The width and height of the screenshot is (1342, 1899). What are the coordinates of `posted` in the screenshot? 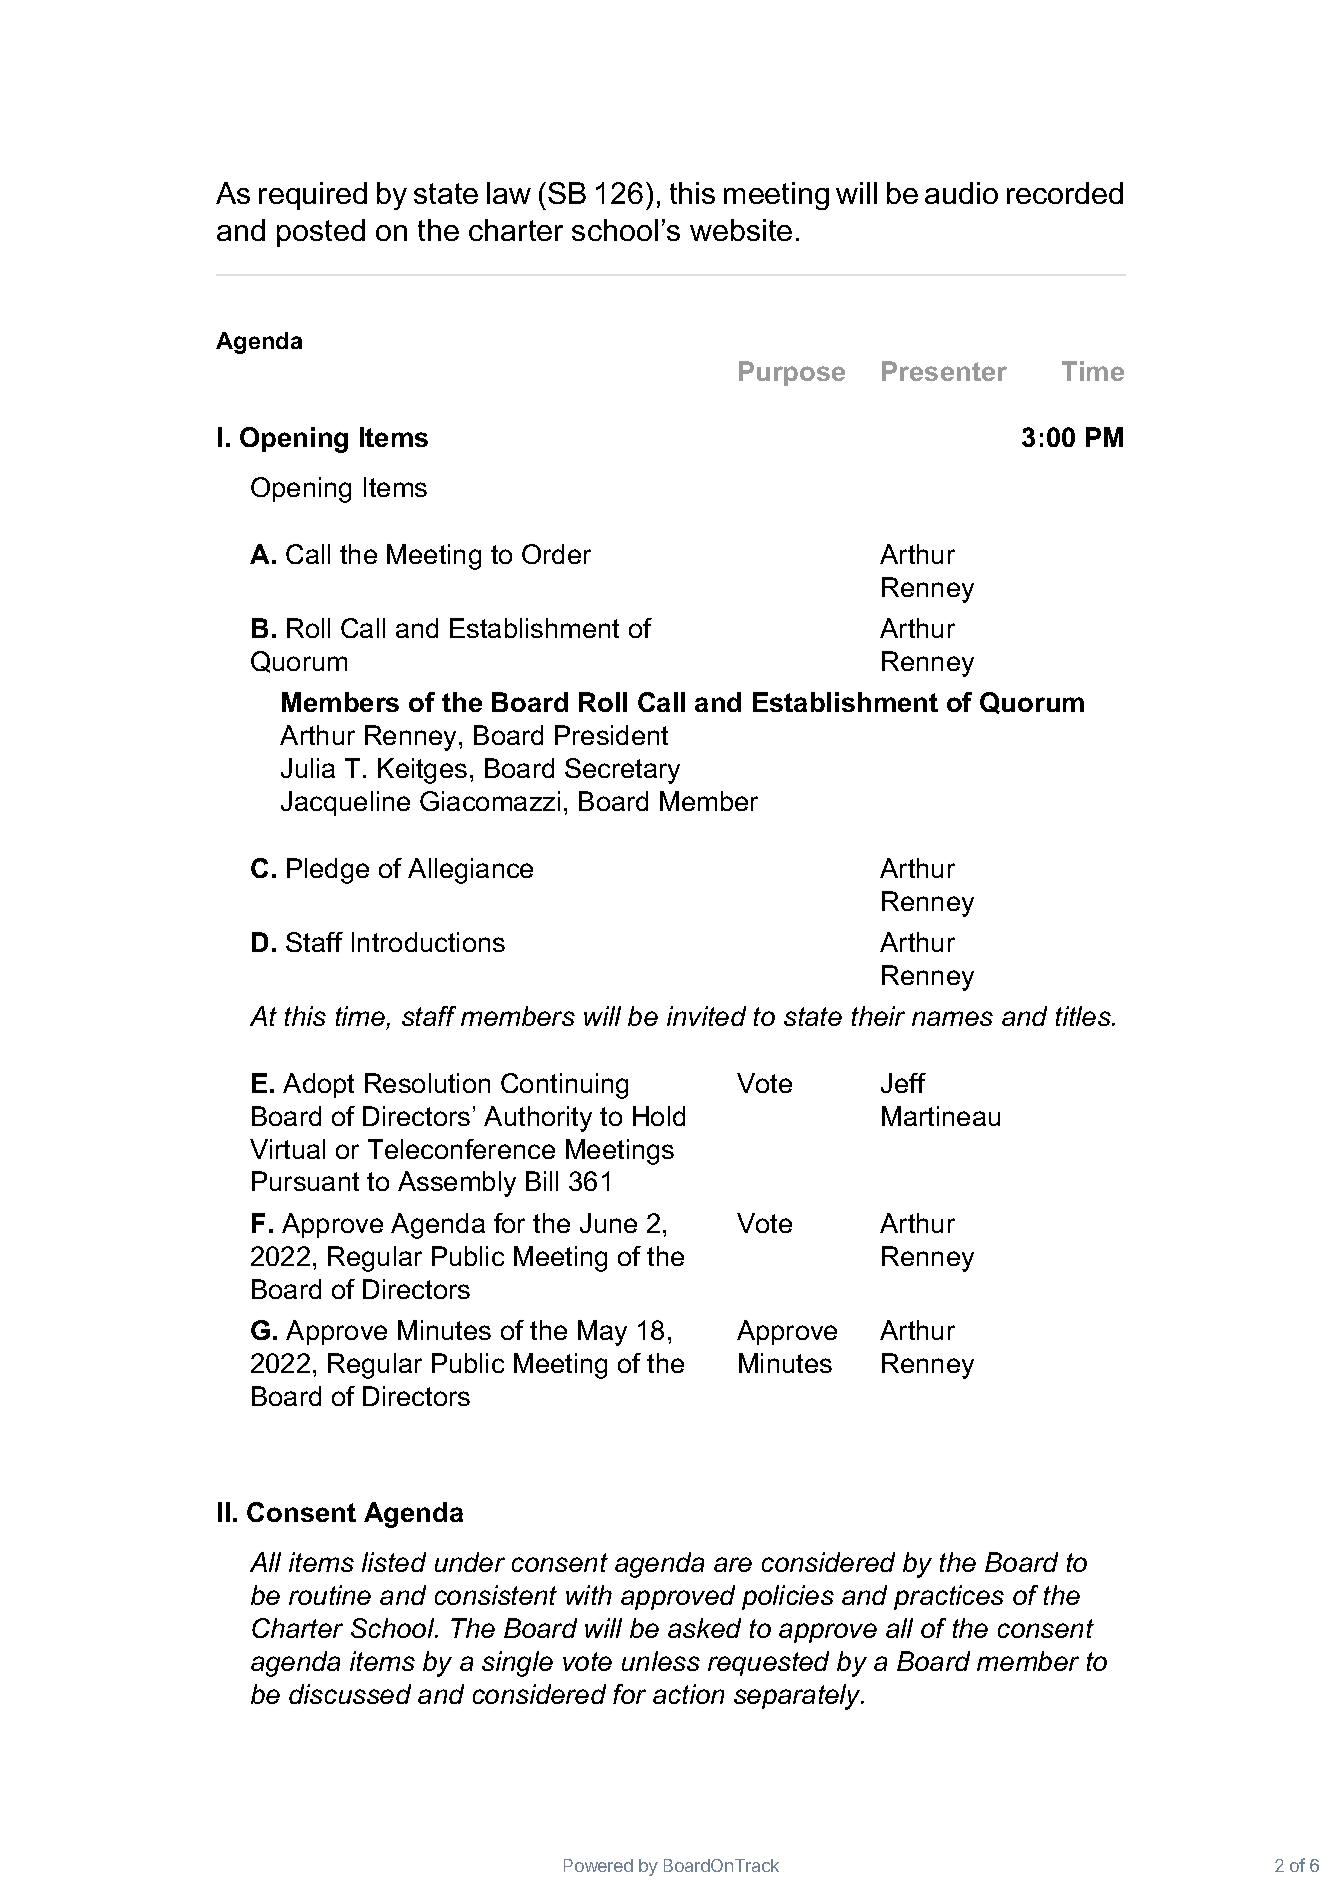 It's located at (321, 233).
